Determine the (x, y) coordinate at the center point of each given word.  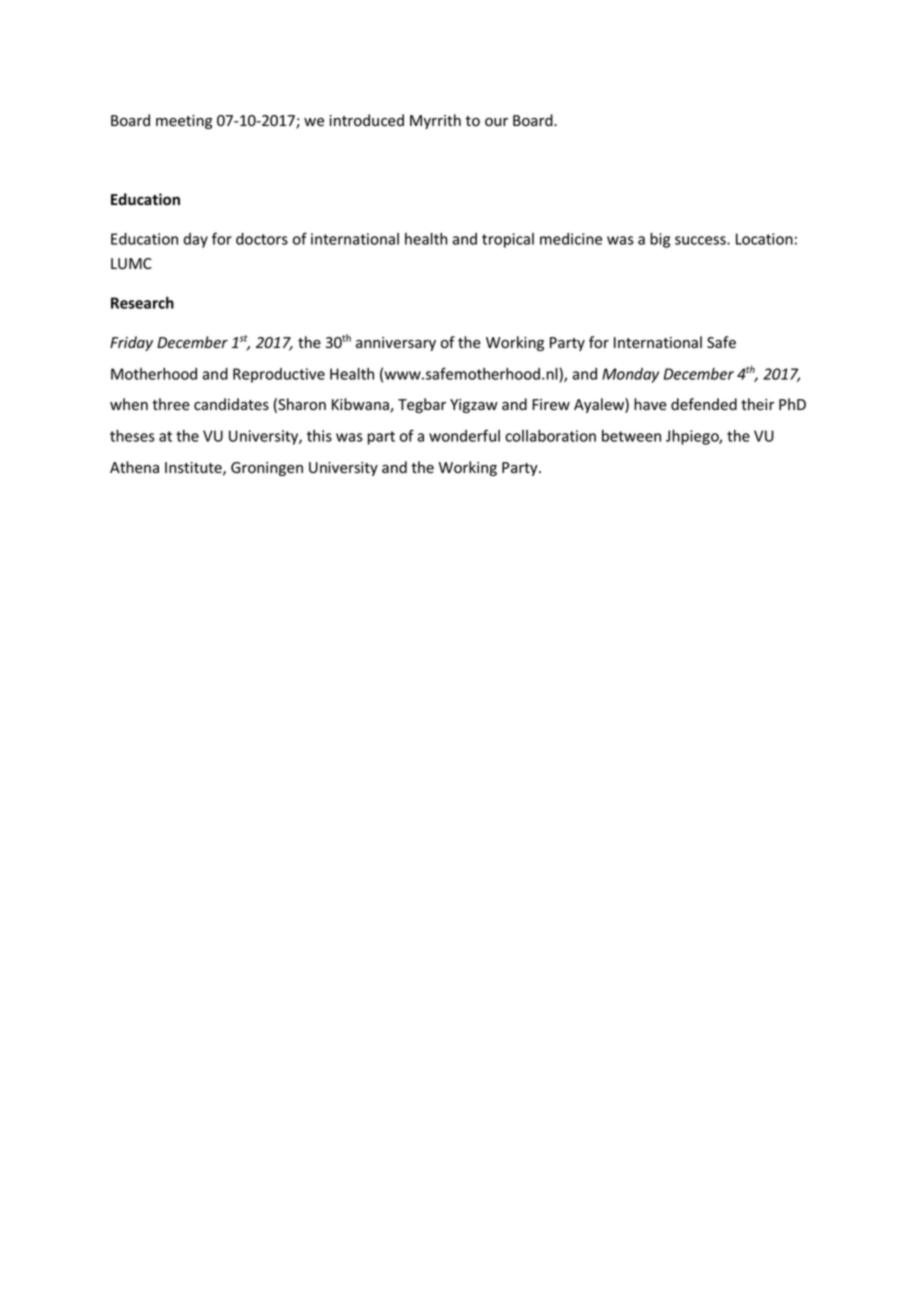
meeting (184, 122)
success (701, 240)
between (631, 436)
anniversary (396, 344)
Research (142, 303)
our (496, 122)
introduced (366, 120)
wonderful (464, 435)
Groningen (267, 469)
